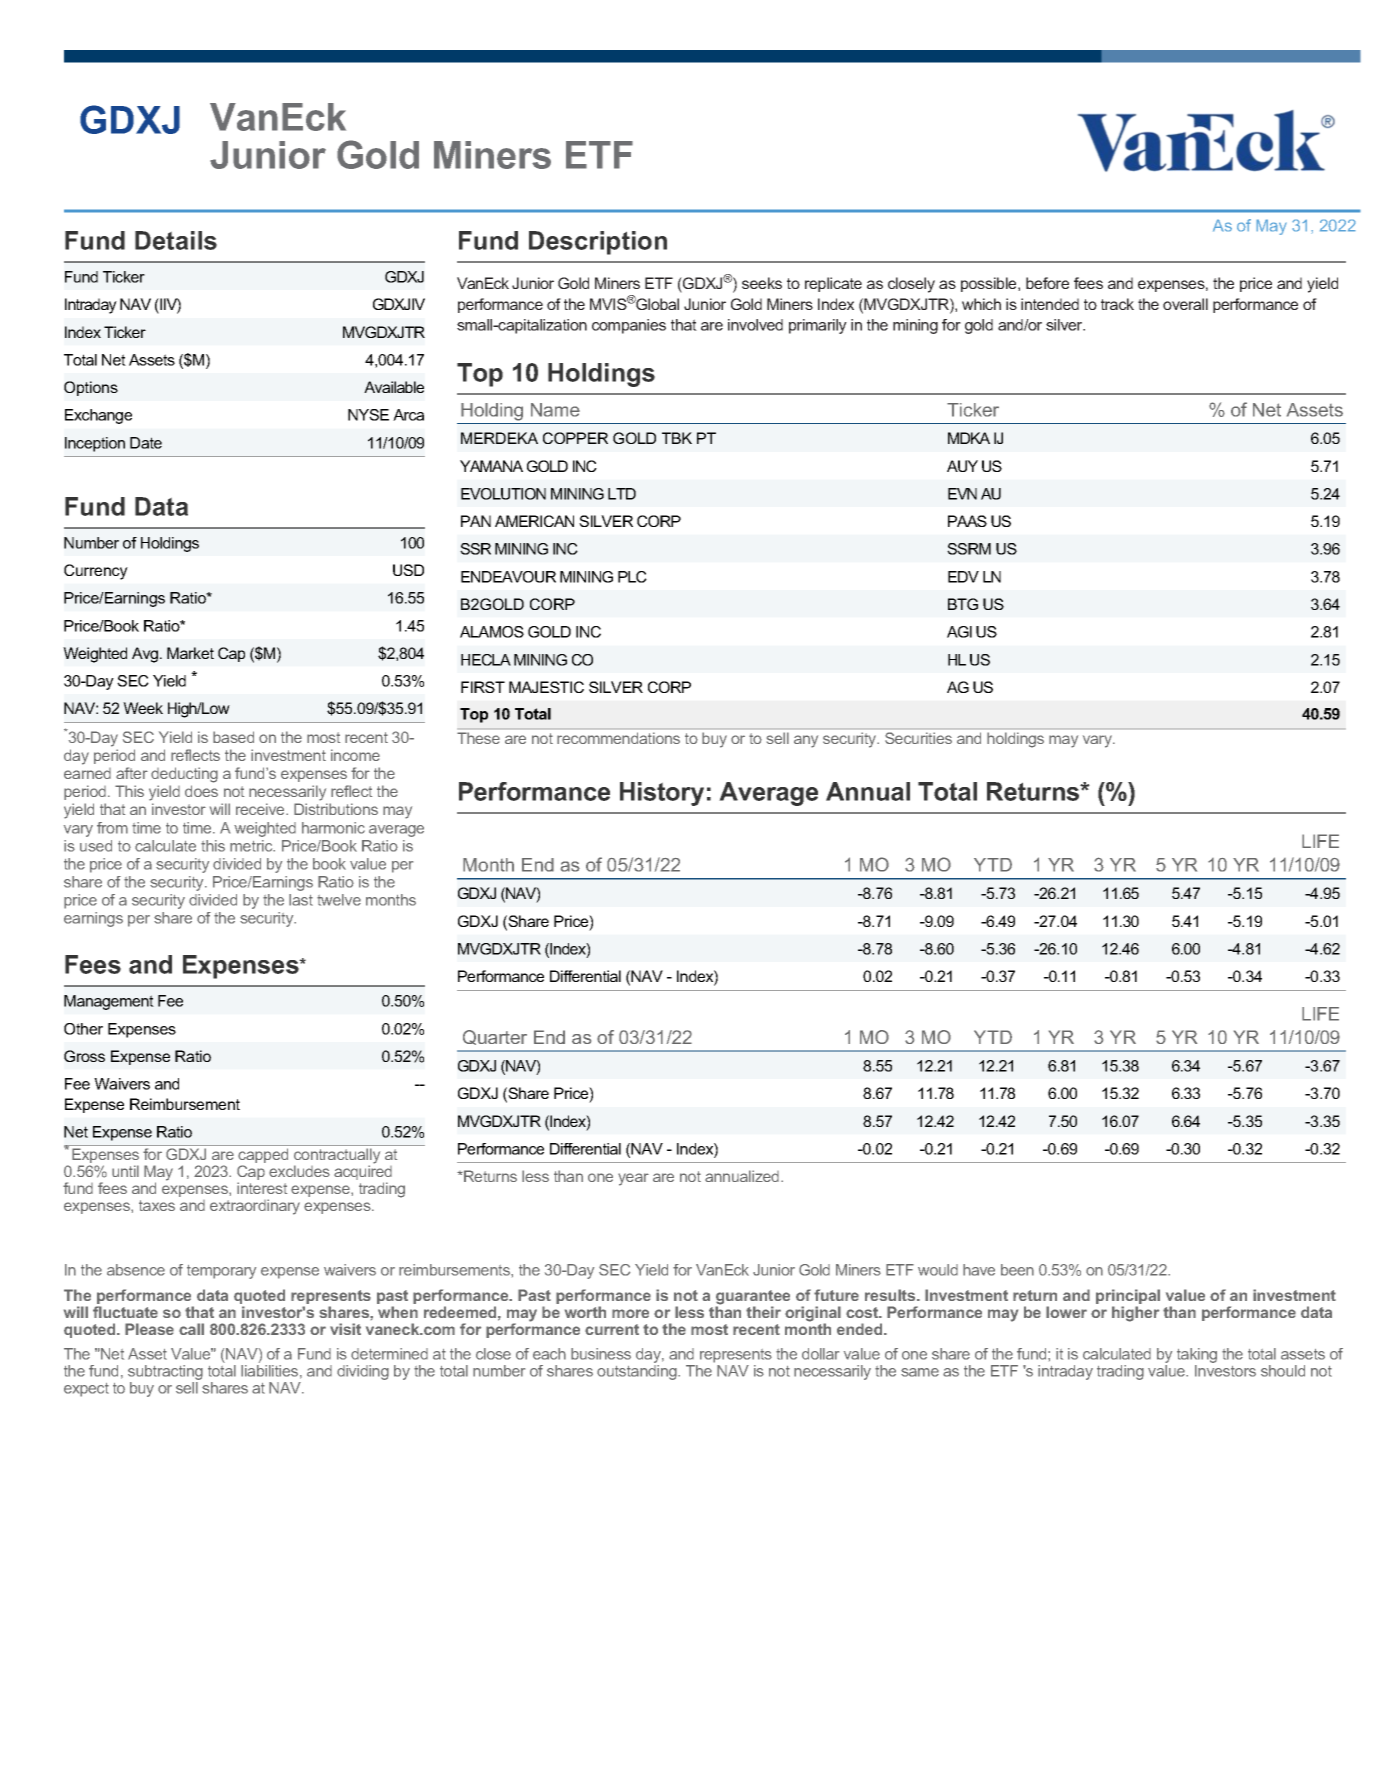  What do you see at coordinates (662, 794) in the screenshot?
I see `History` at bounding box center [662, 794].
